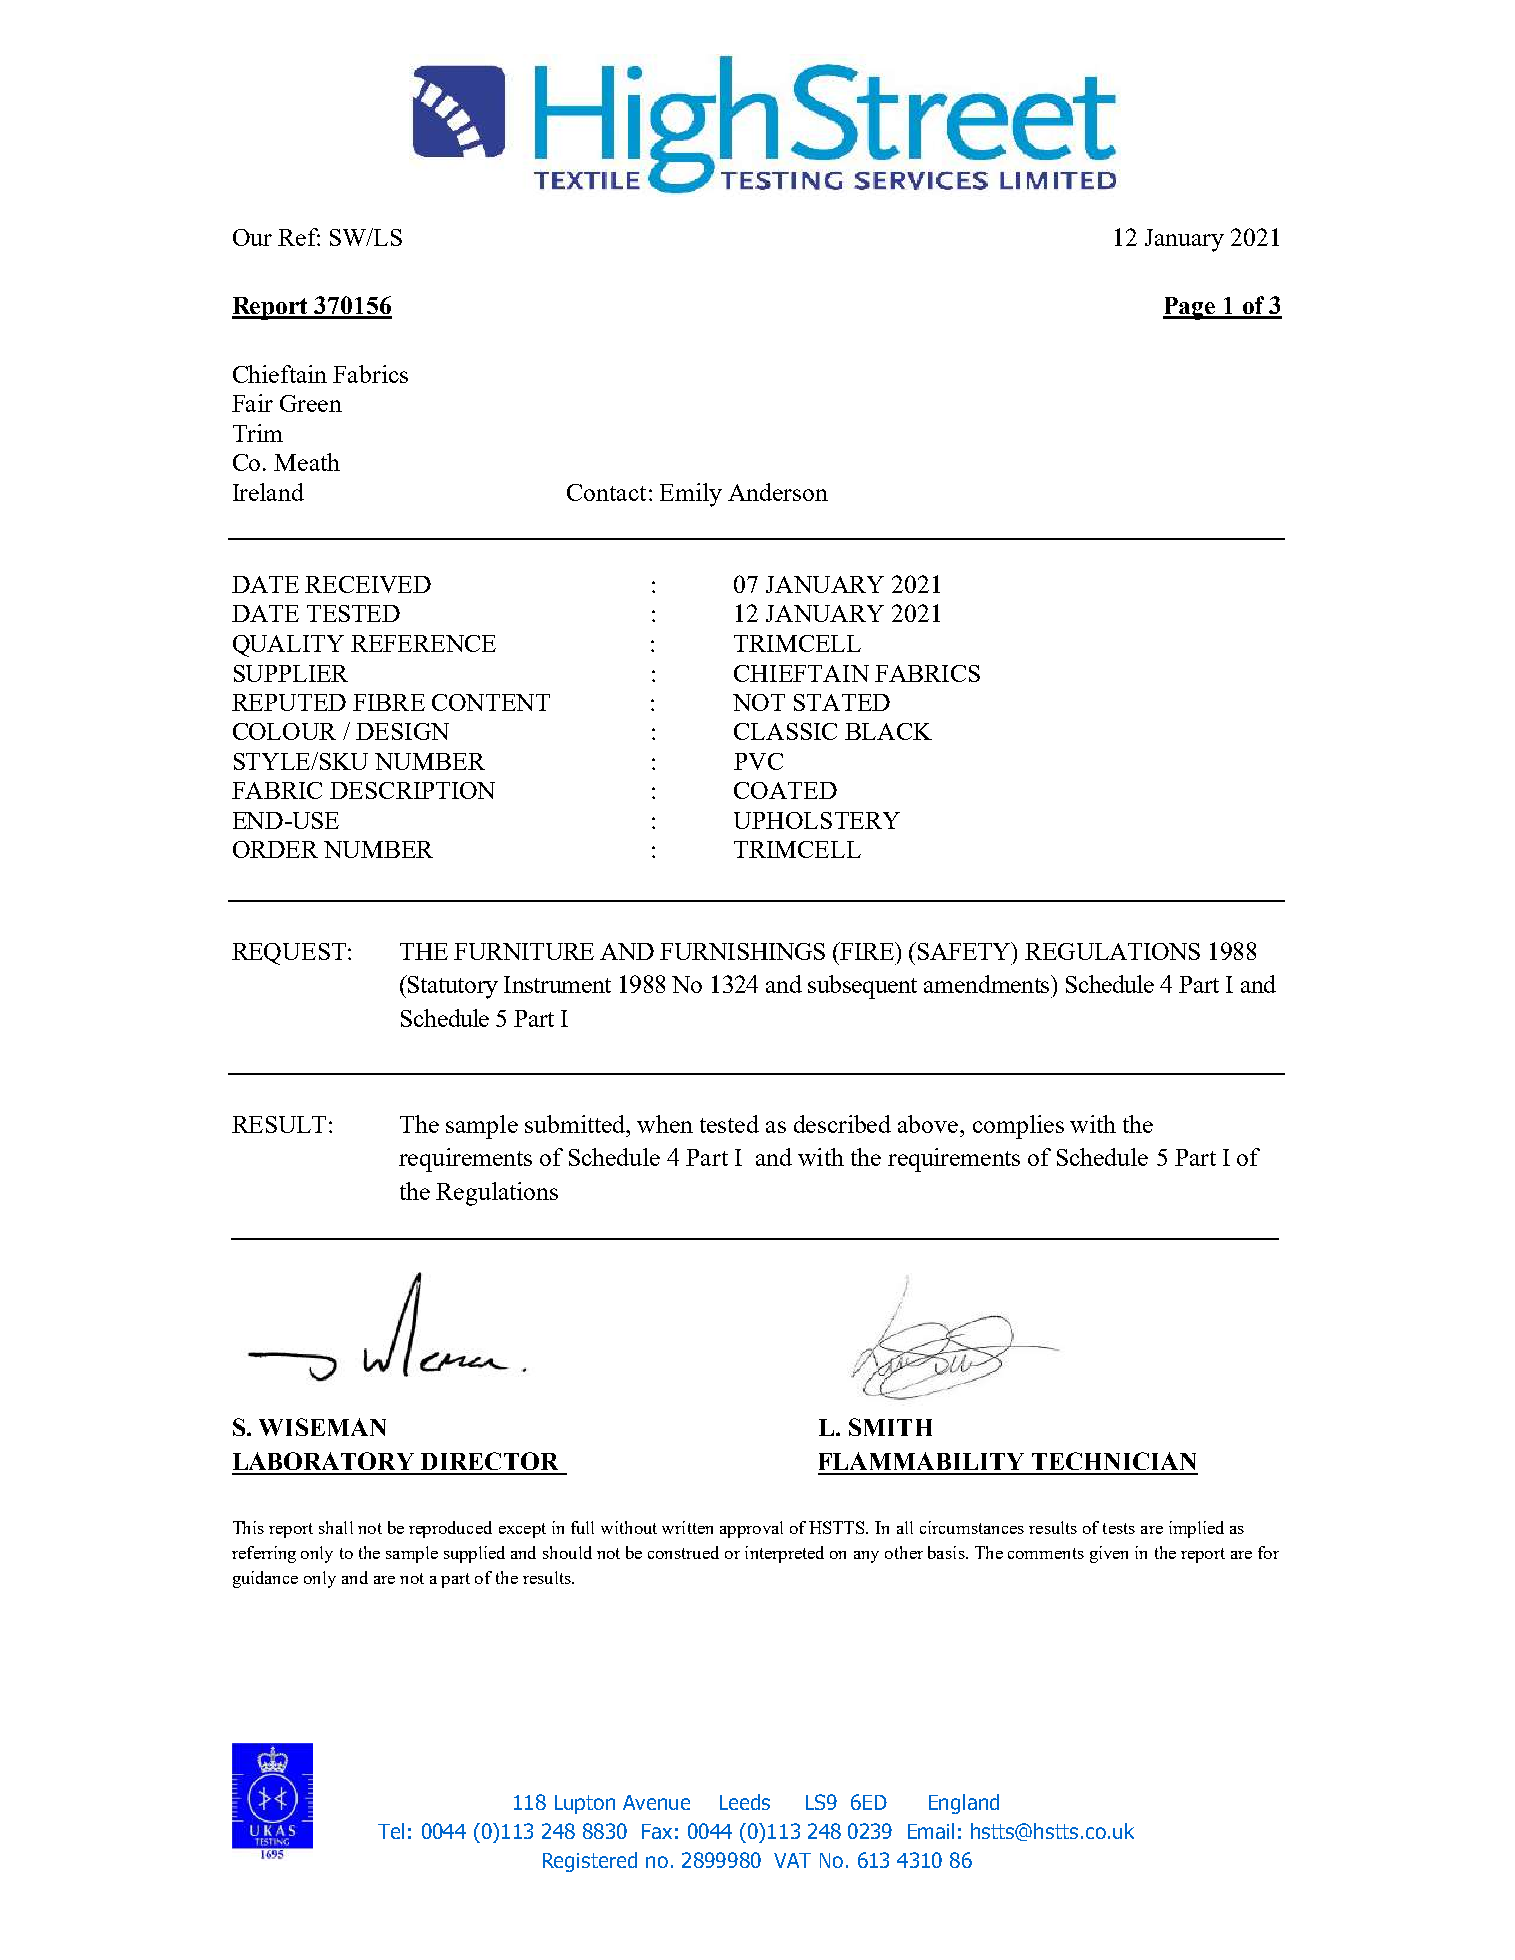 This page has height=1960, width=1515. What do you see at coordinates (1190, 308) in the page?
I see `Page` at bounding box center [1190, 308].
